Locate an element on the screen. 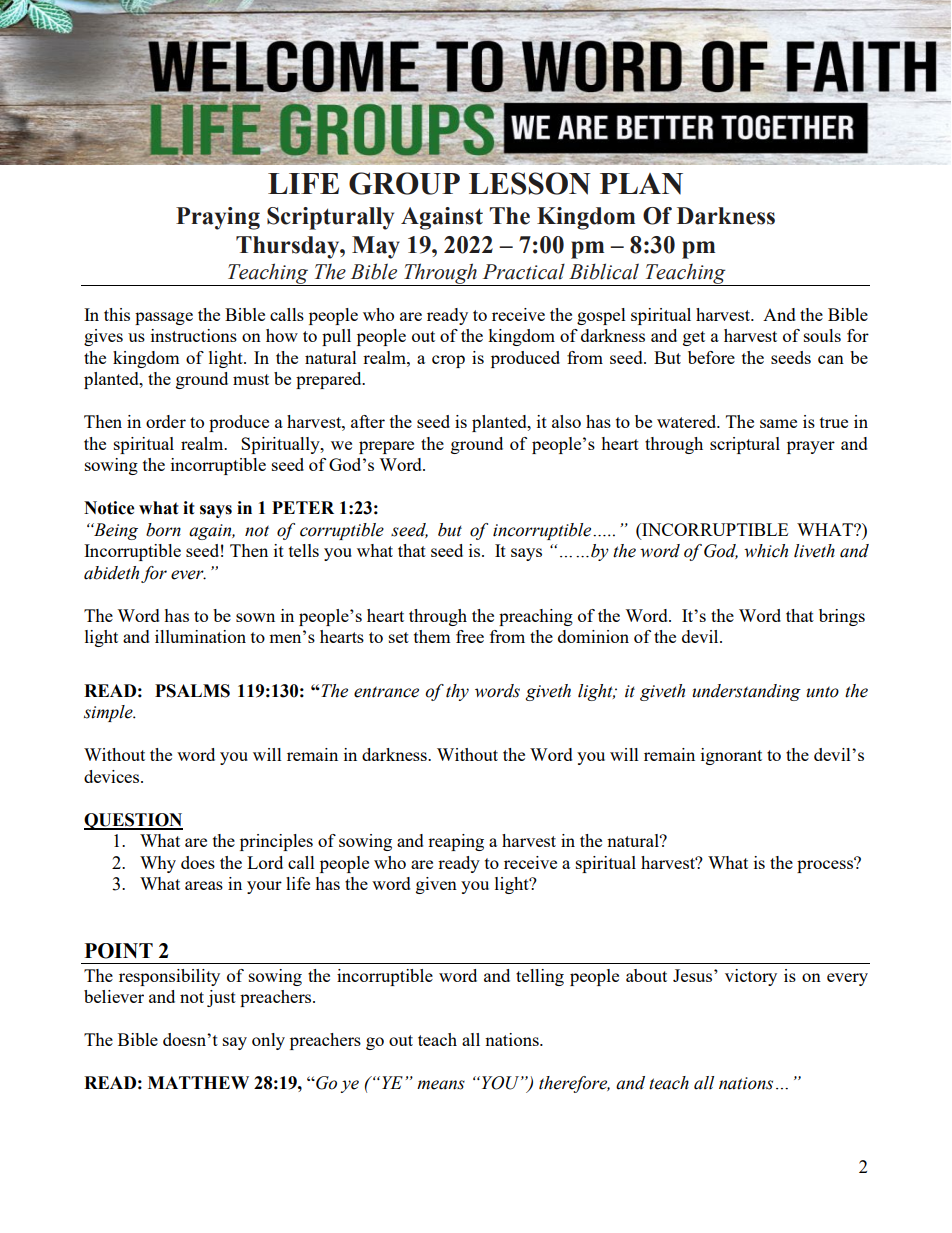 The image size is (952, 1233). born is located at coordinates (163, 530).
